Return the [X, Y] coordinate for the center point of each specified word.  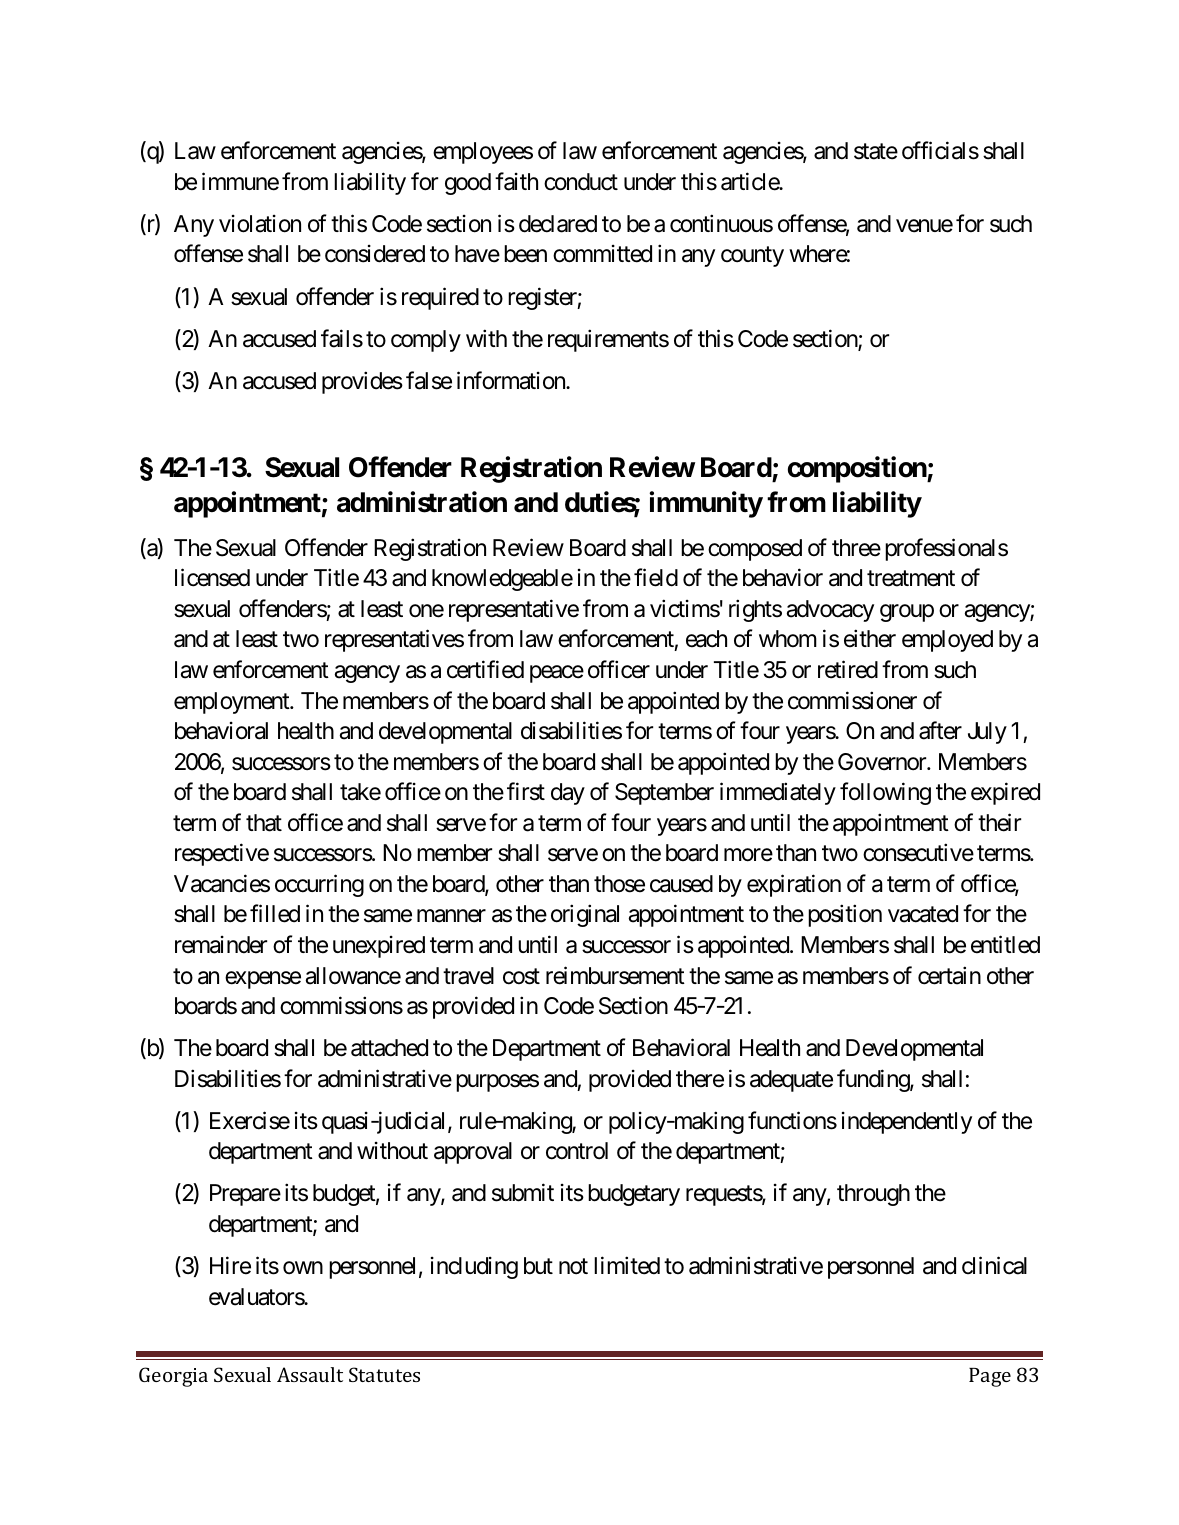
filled [275, 914]
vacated [923, 914]
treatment [911, 579]
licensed [212, 578]
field [656, 578]
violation [260, 224]
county [752, 257]
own [303, 1268]
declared [558, 224]
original [585, 916]
